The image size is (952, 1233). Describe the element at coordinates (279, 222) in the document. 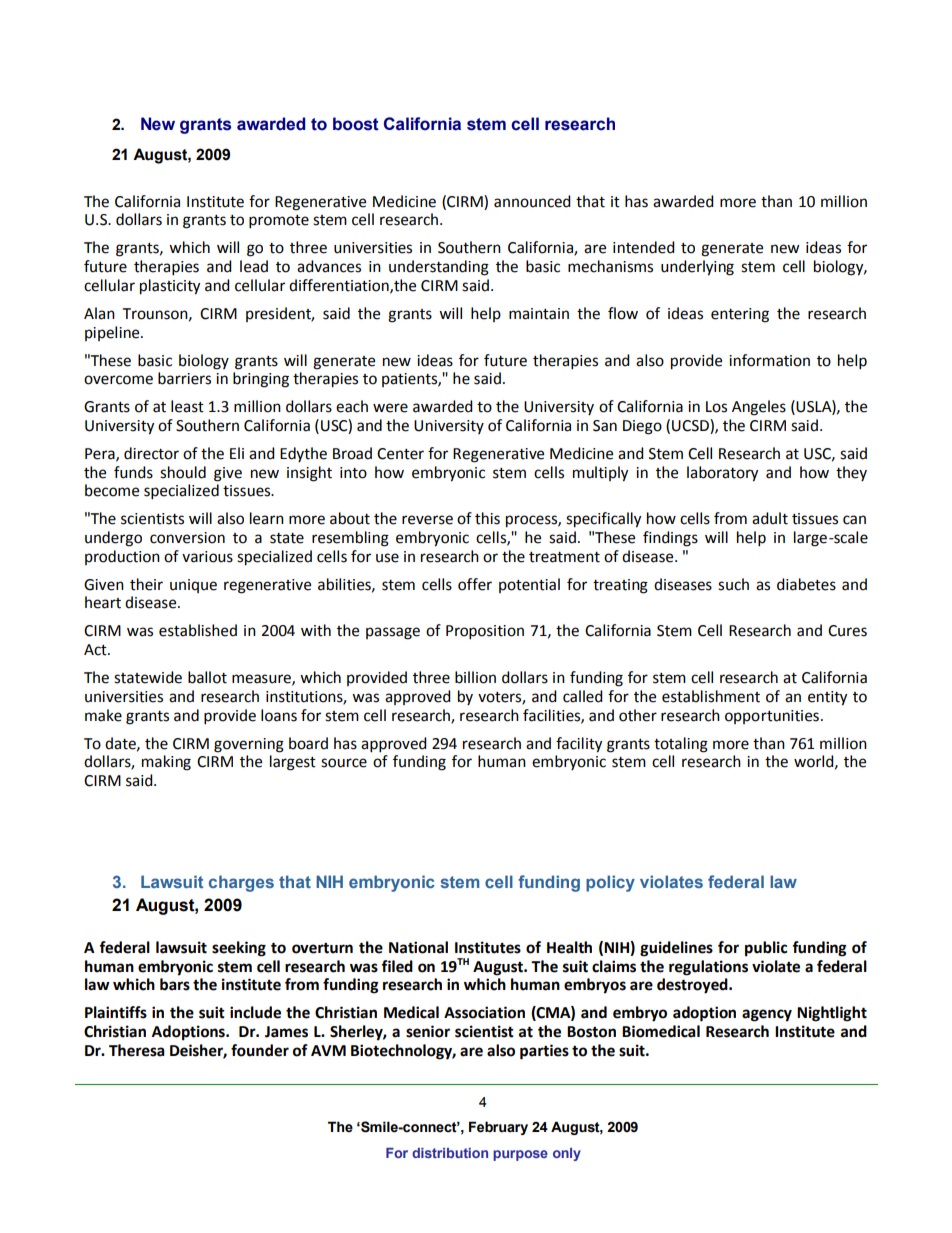

I see `promote` at that location.
